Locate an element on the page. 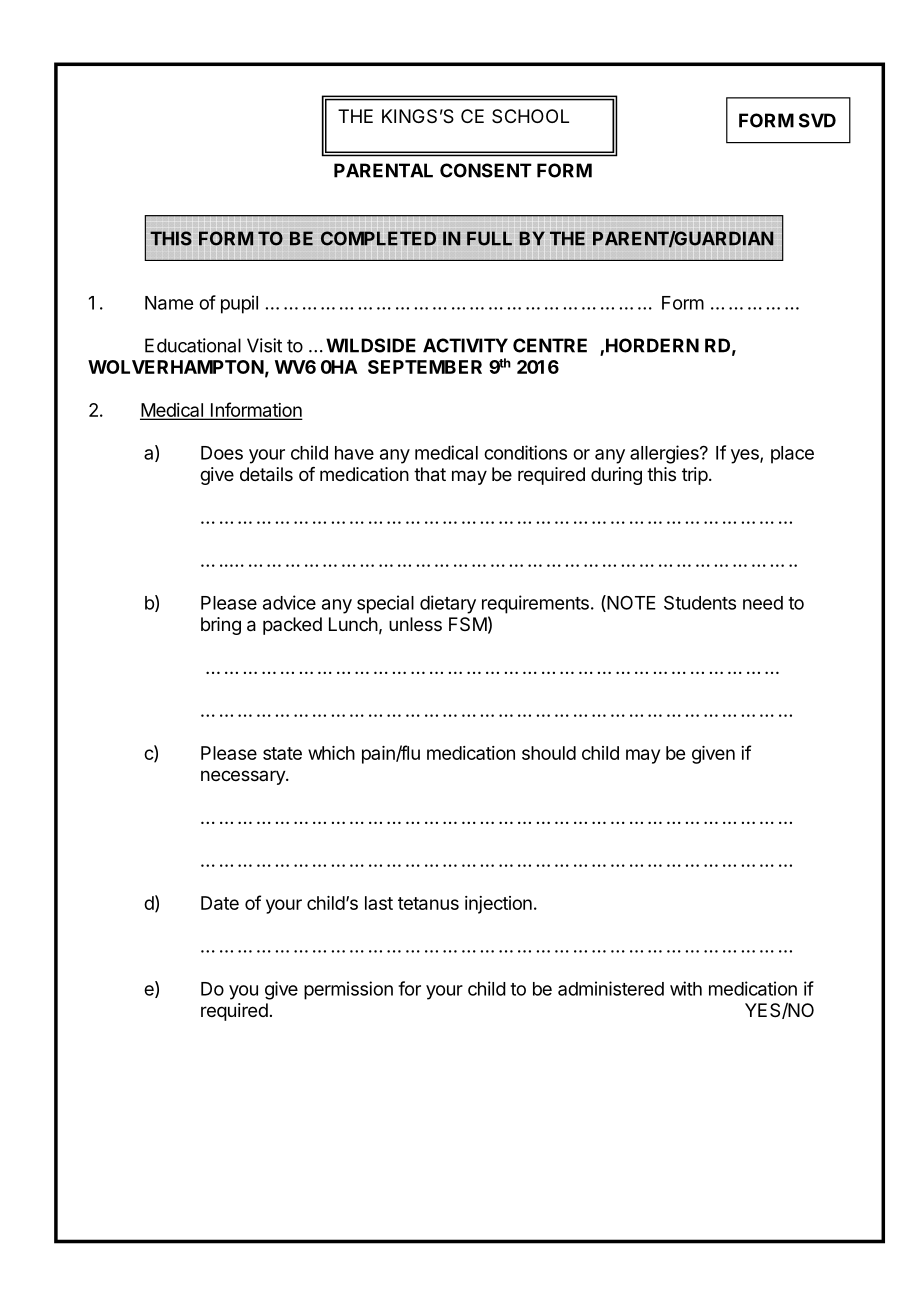 The image size is (924, 1308). with is located at coordinates (686, 988).
